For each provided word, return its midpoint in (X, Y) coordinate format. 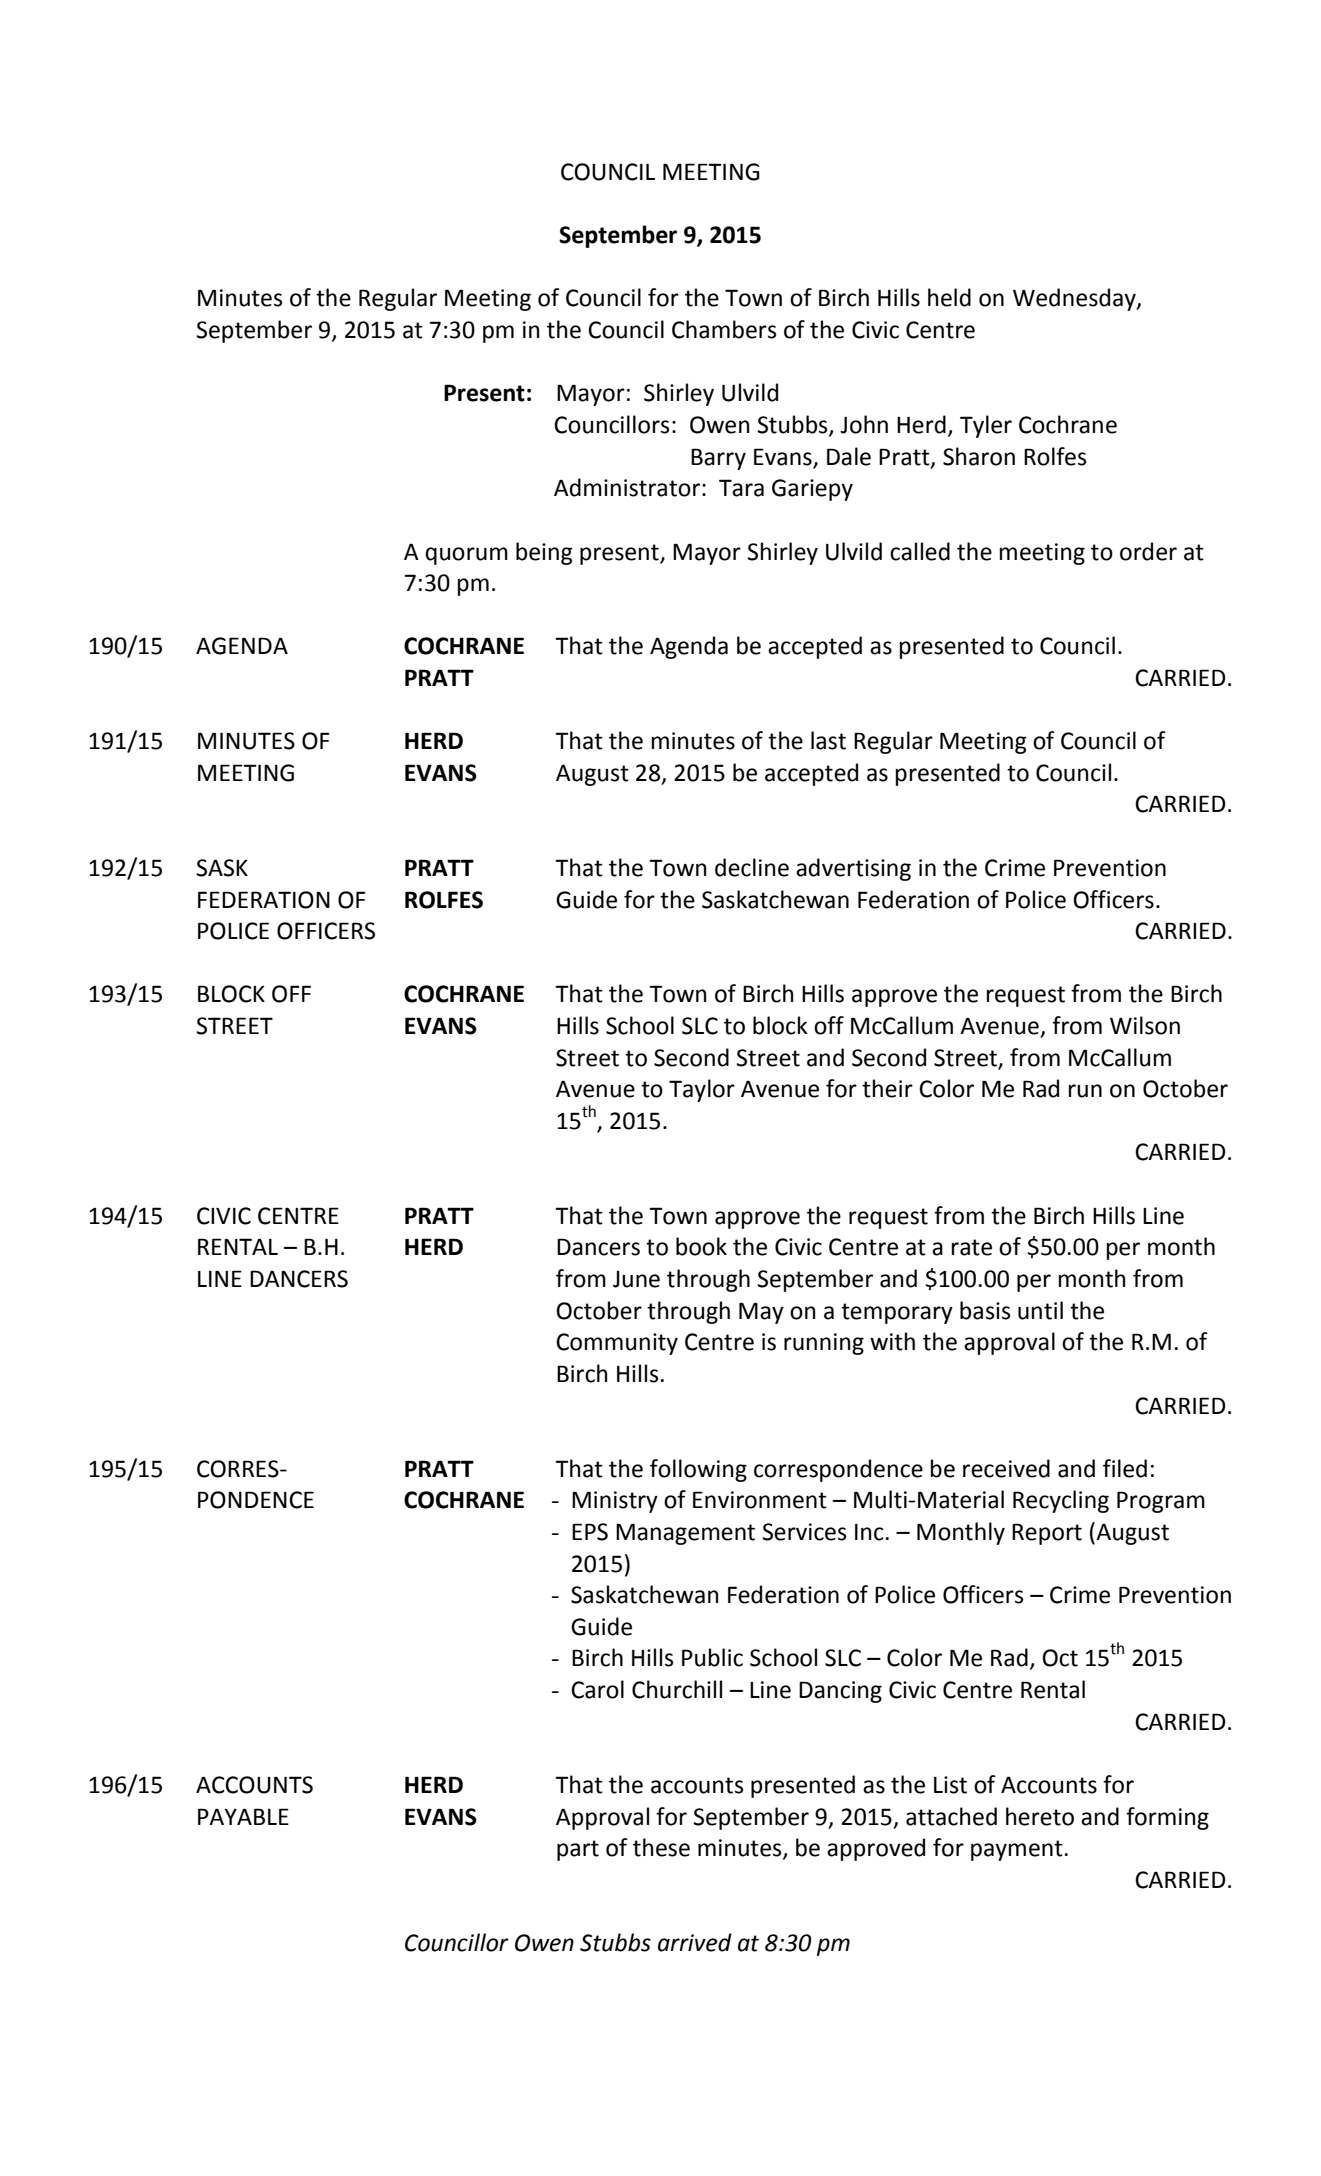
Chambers (724, 329)
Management (685, 1534)
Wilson (1145, 1025)
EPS (590, 1532)
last (828, 740)
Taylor (702, 1090)
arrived (695, 1942)
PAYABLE (243, 1816)
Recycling (1061, 1501)
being (544, 553)
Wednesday (1075, 299)
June (636, 1279)
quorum (466, 556)
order (1148, 551)
